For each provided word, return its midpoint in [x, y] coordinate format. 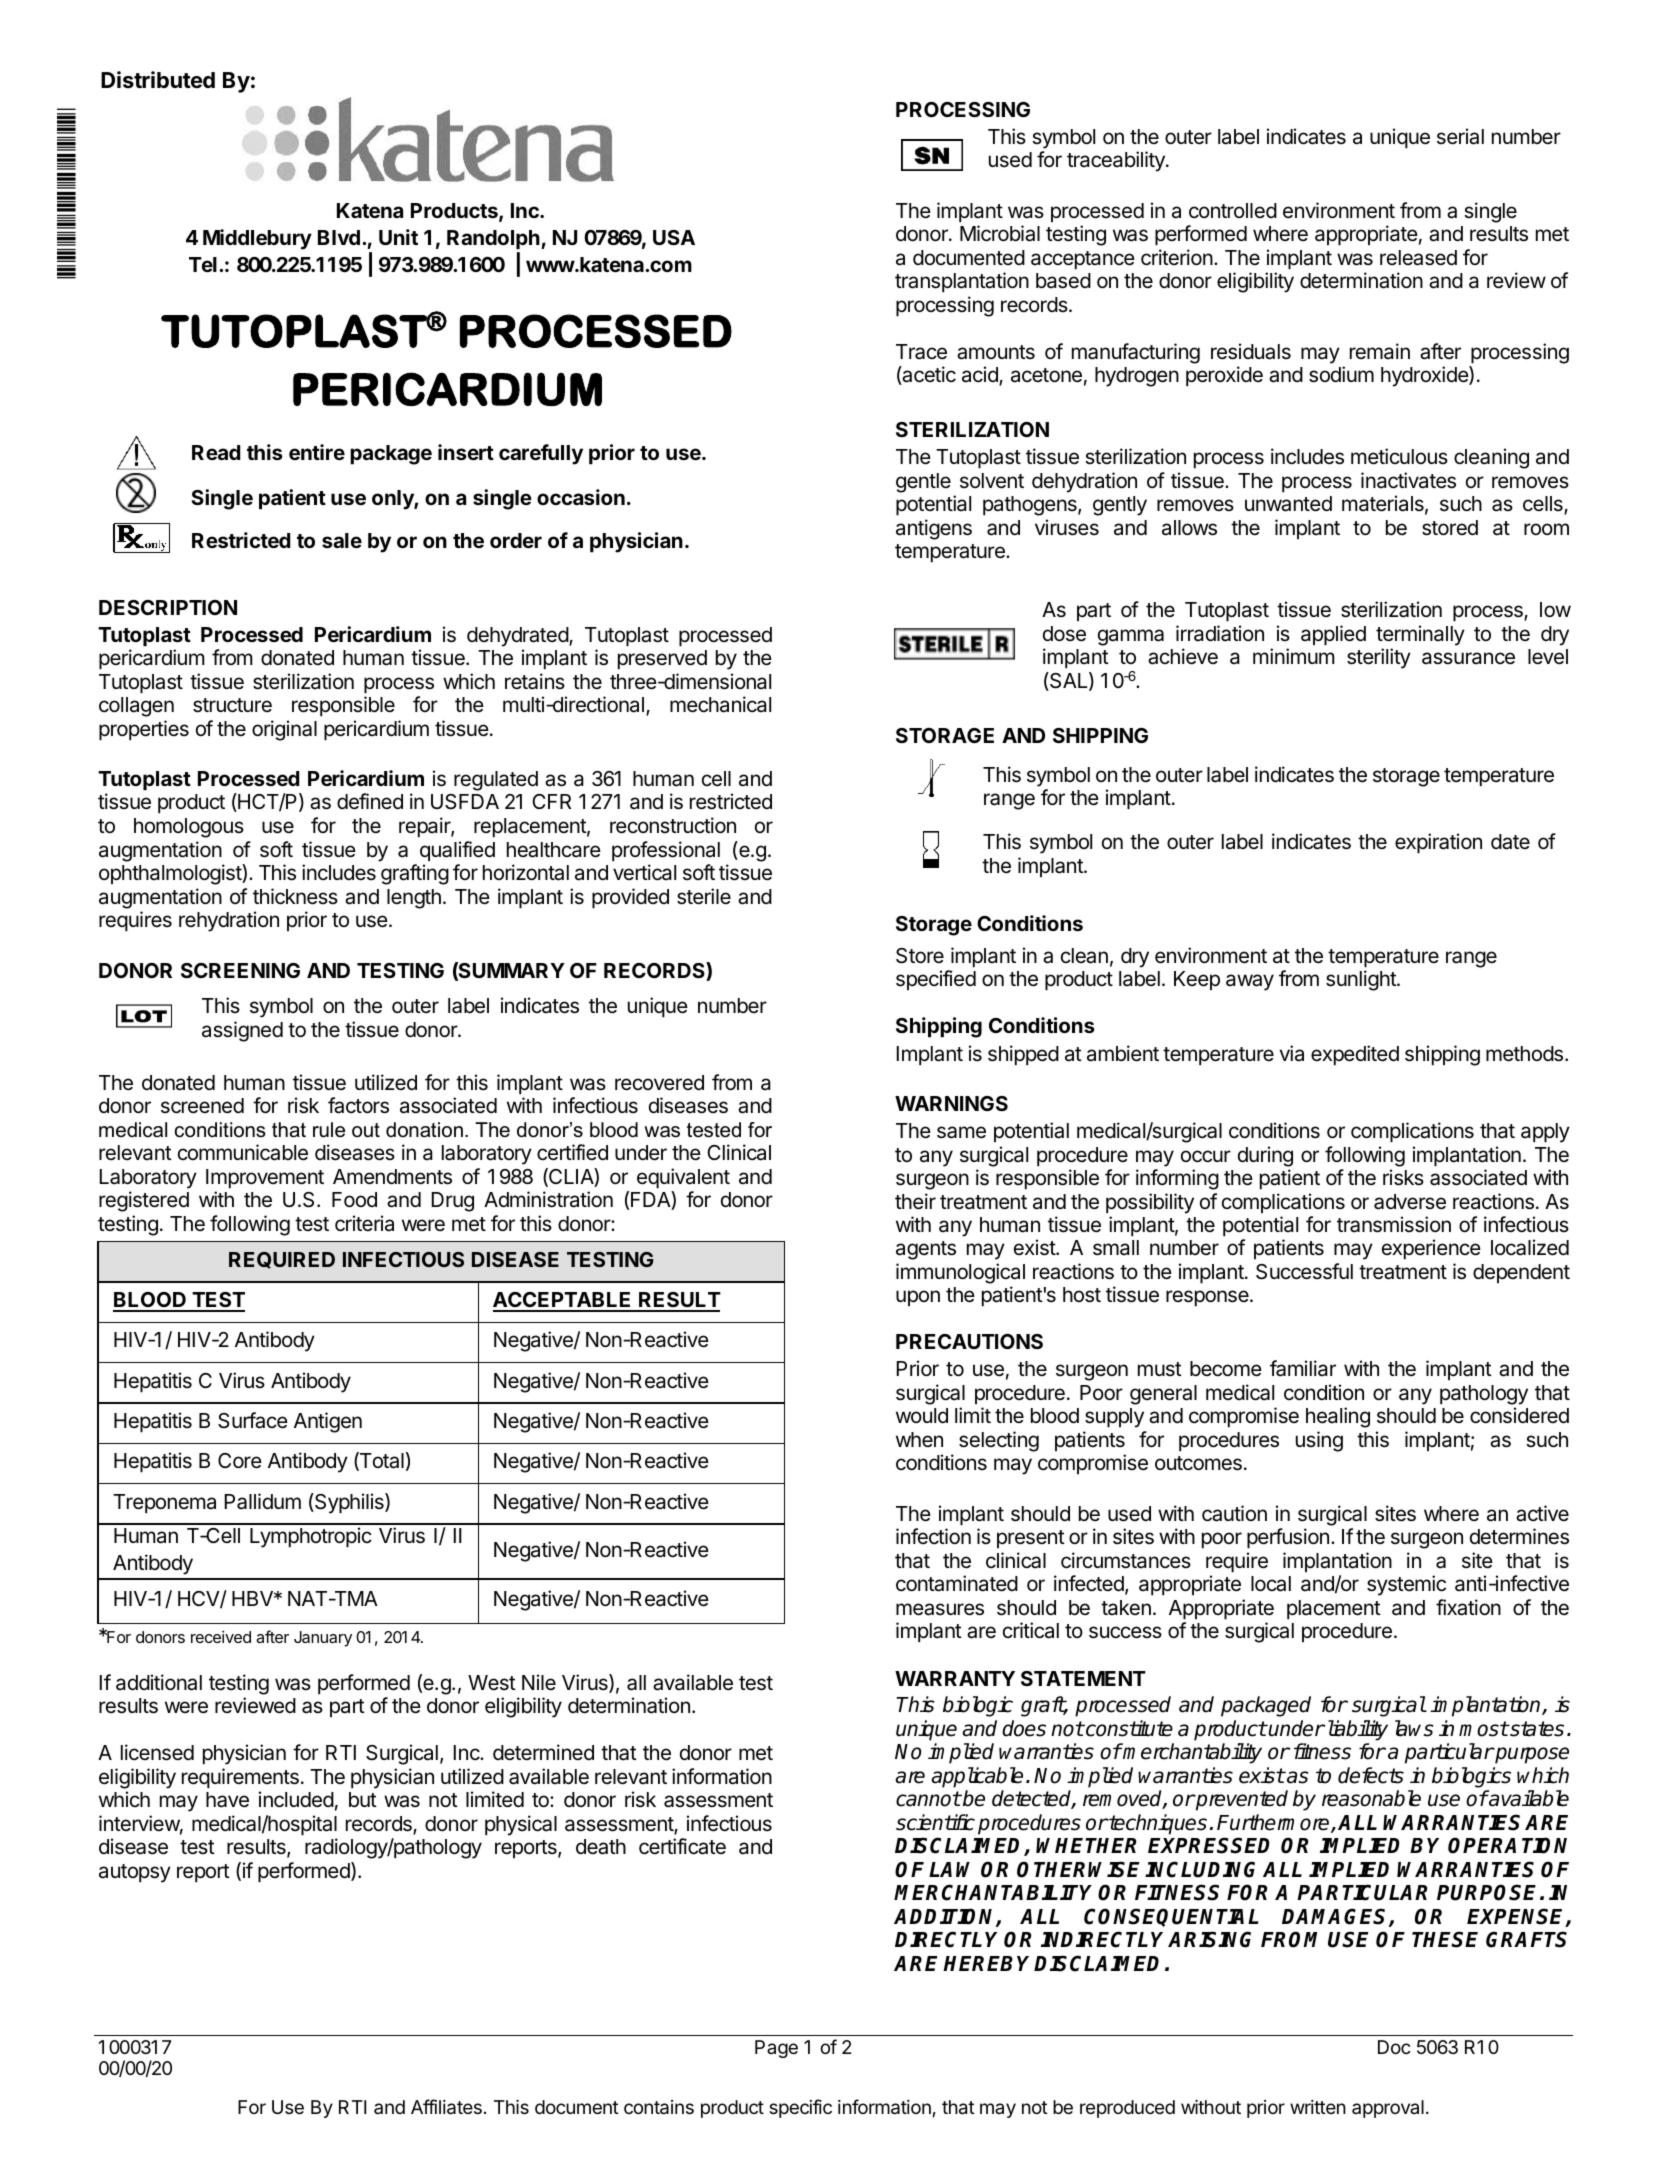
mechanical [720, 704]
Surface [253, 1420]
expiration [1438, 843]
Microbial [1000, 233]
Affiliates [446, 2107]
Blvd [339, 237]
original [284, 730]
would [922, 1415]
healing [1338, 1417]
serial [1460, 136]
